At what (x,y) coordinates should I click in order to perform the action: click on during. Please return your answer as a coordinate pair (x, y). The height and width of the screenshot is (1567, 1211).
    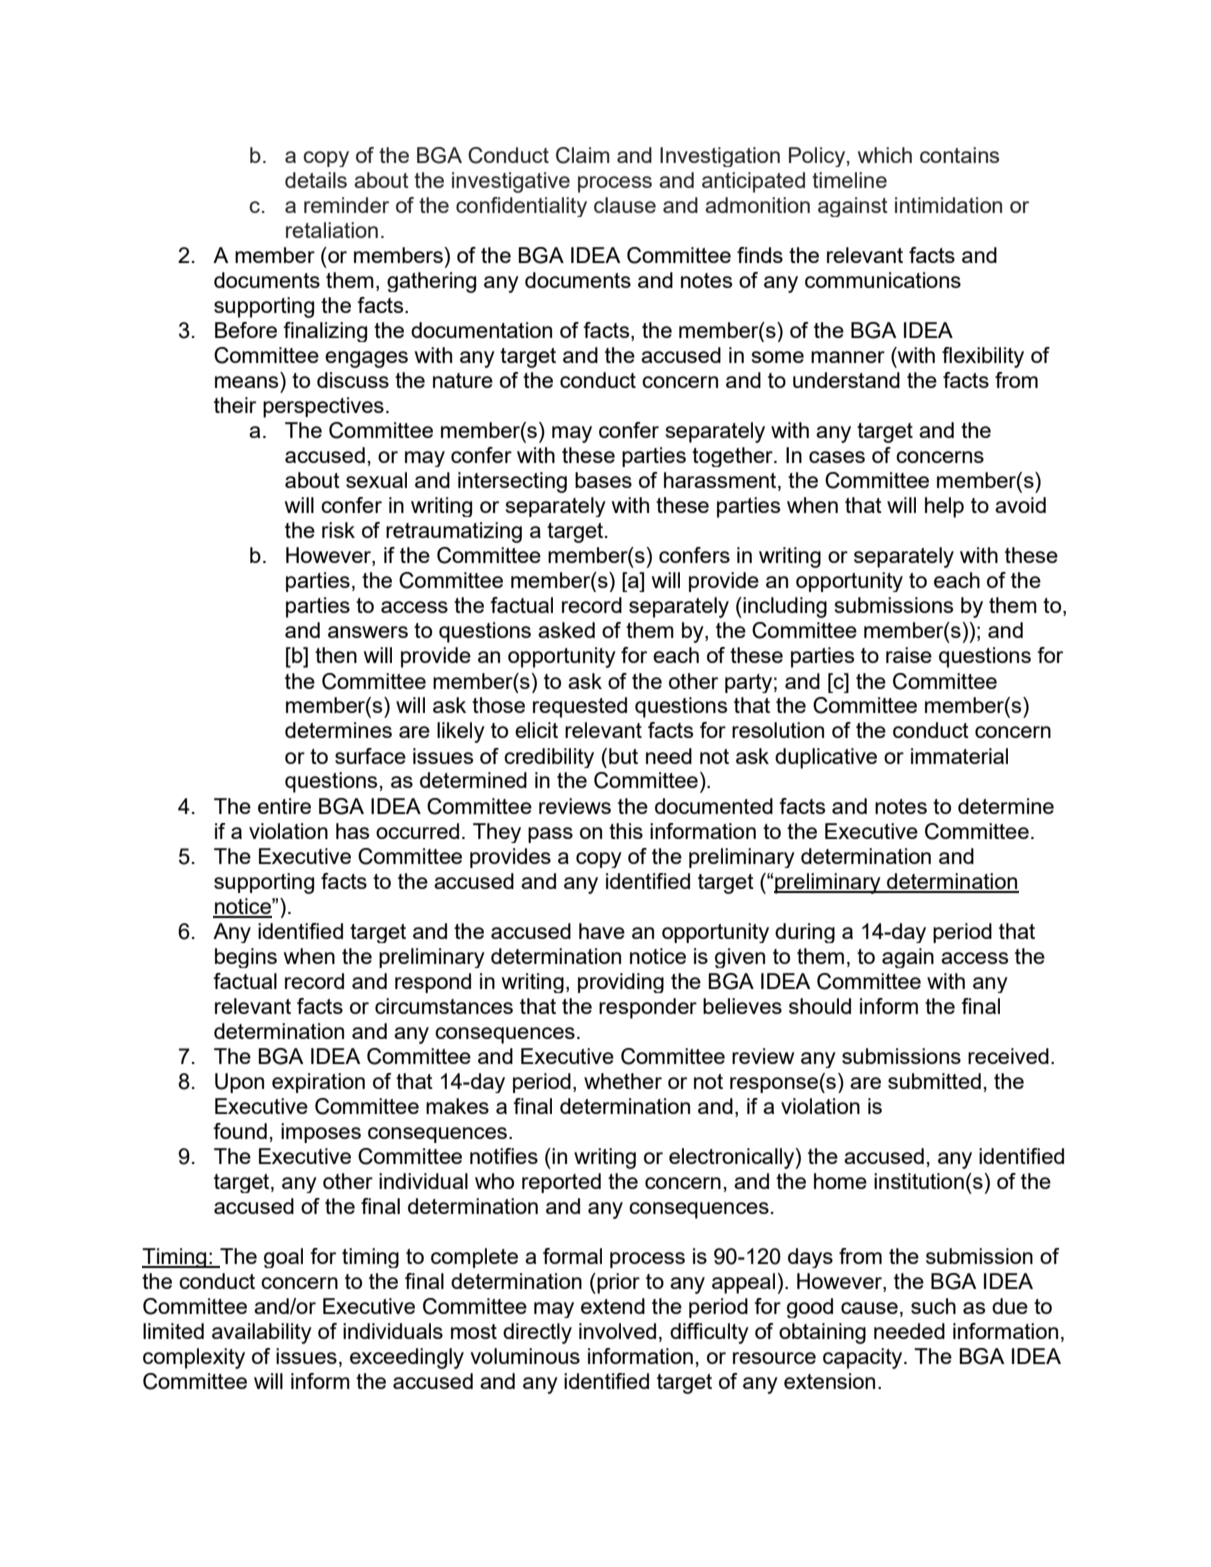
    Looking at the image, I should click on (805, 933).
